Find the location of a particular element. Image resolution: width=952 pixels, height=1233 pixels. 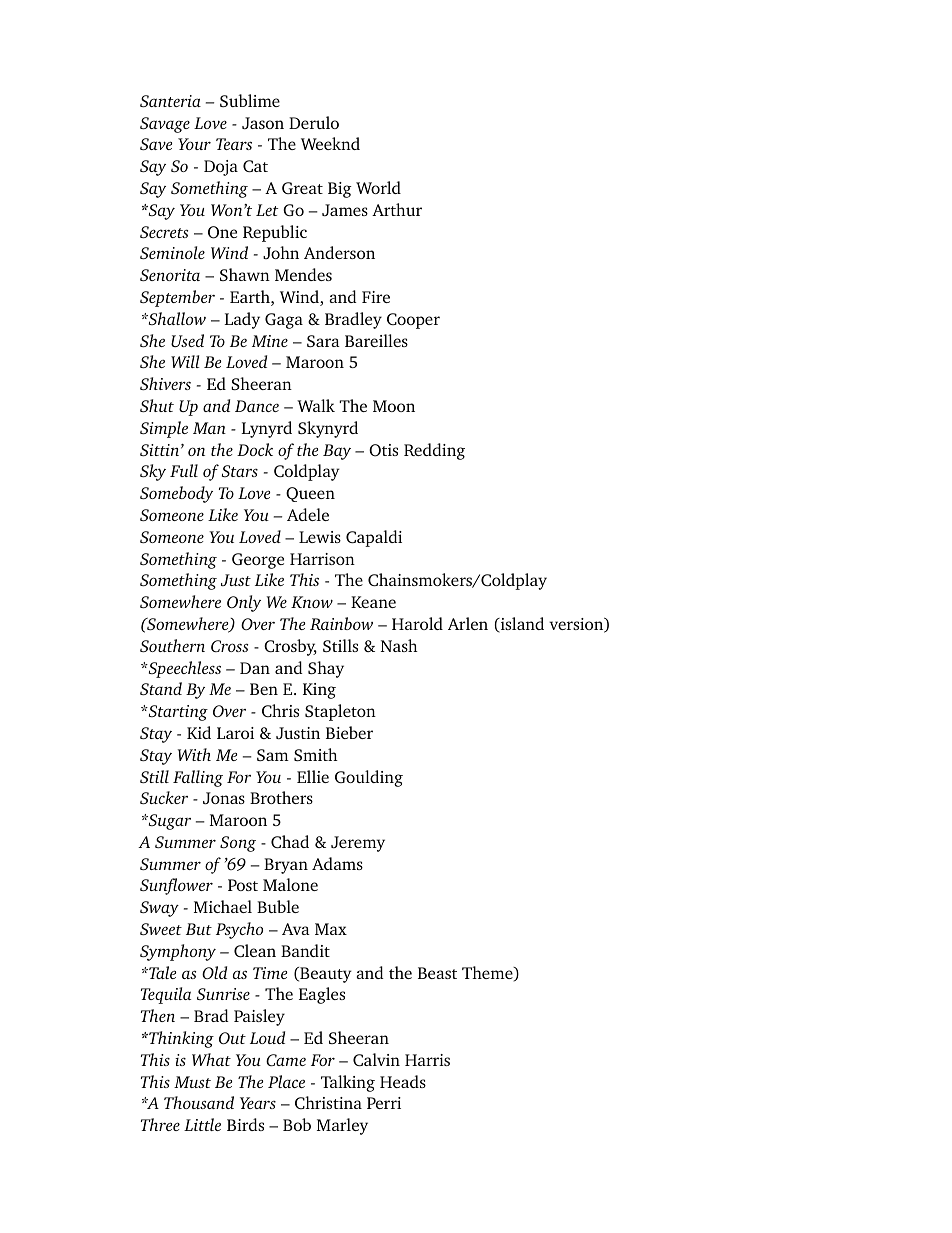

Cross is located at coordinates (229, 646).
